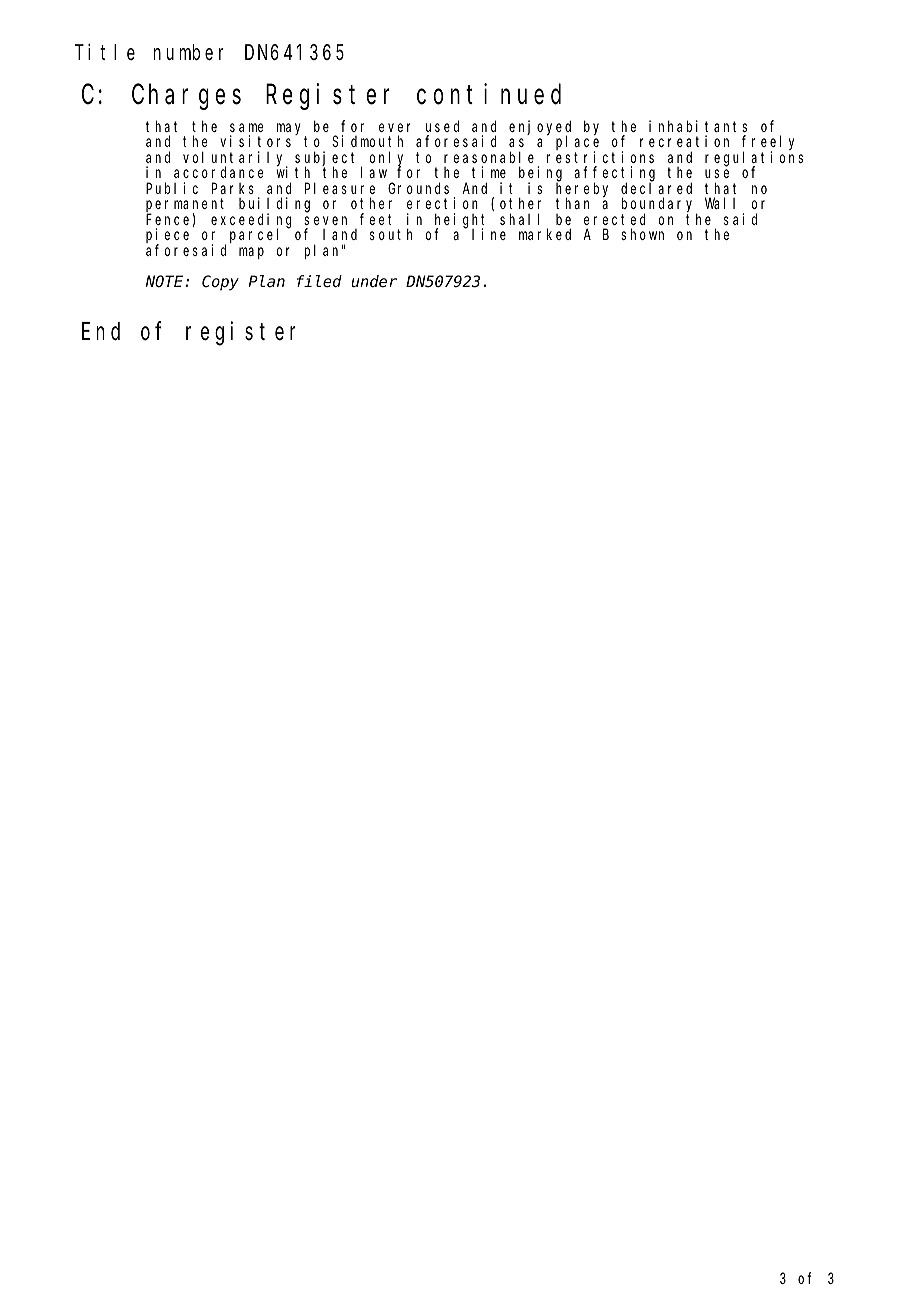 This screenshot has height=1308, width=924. I want to click on Title, so click(105, 52).
